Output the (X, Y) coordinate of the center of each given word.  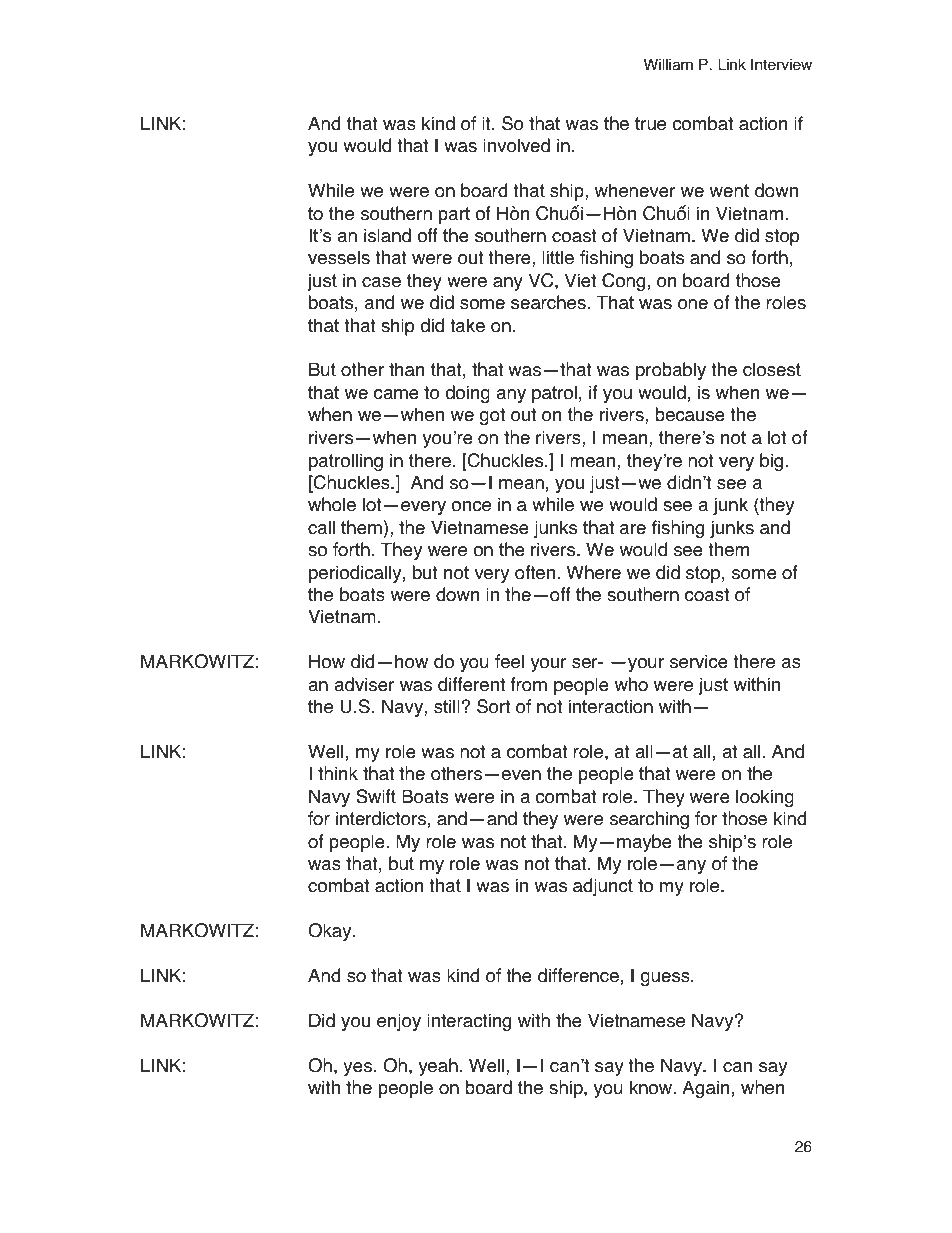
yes (357, 1069)
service (699, 661)
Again (705, 1089)
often (535, 572)
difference (578, 975)
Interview (781, 64)
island (387, 235)
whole (332, 504)
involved (516, 145)
